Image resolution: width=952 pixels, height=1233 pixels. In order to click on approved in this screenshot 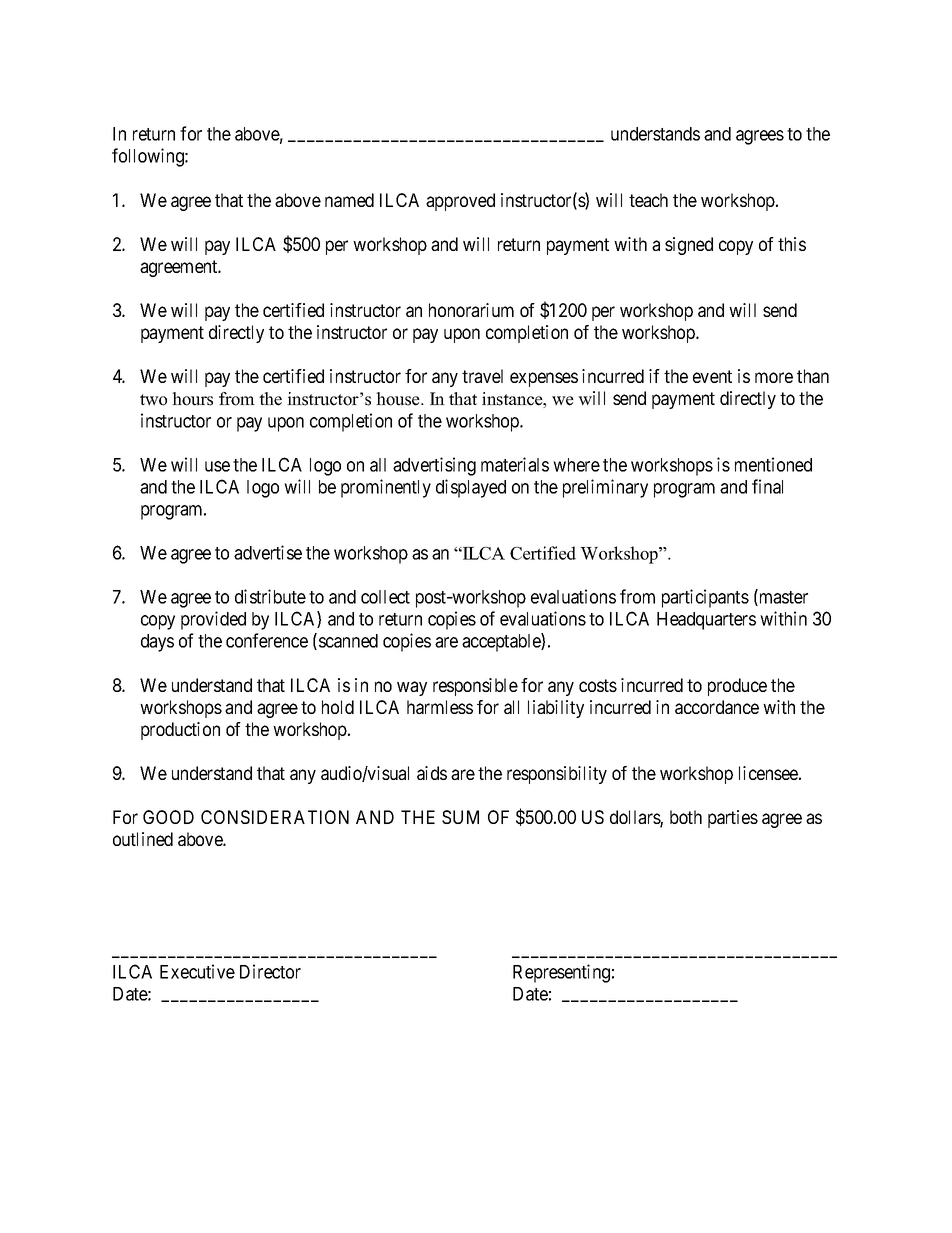, I will do `click(460, 202)`.
